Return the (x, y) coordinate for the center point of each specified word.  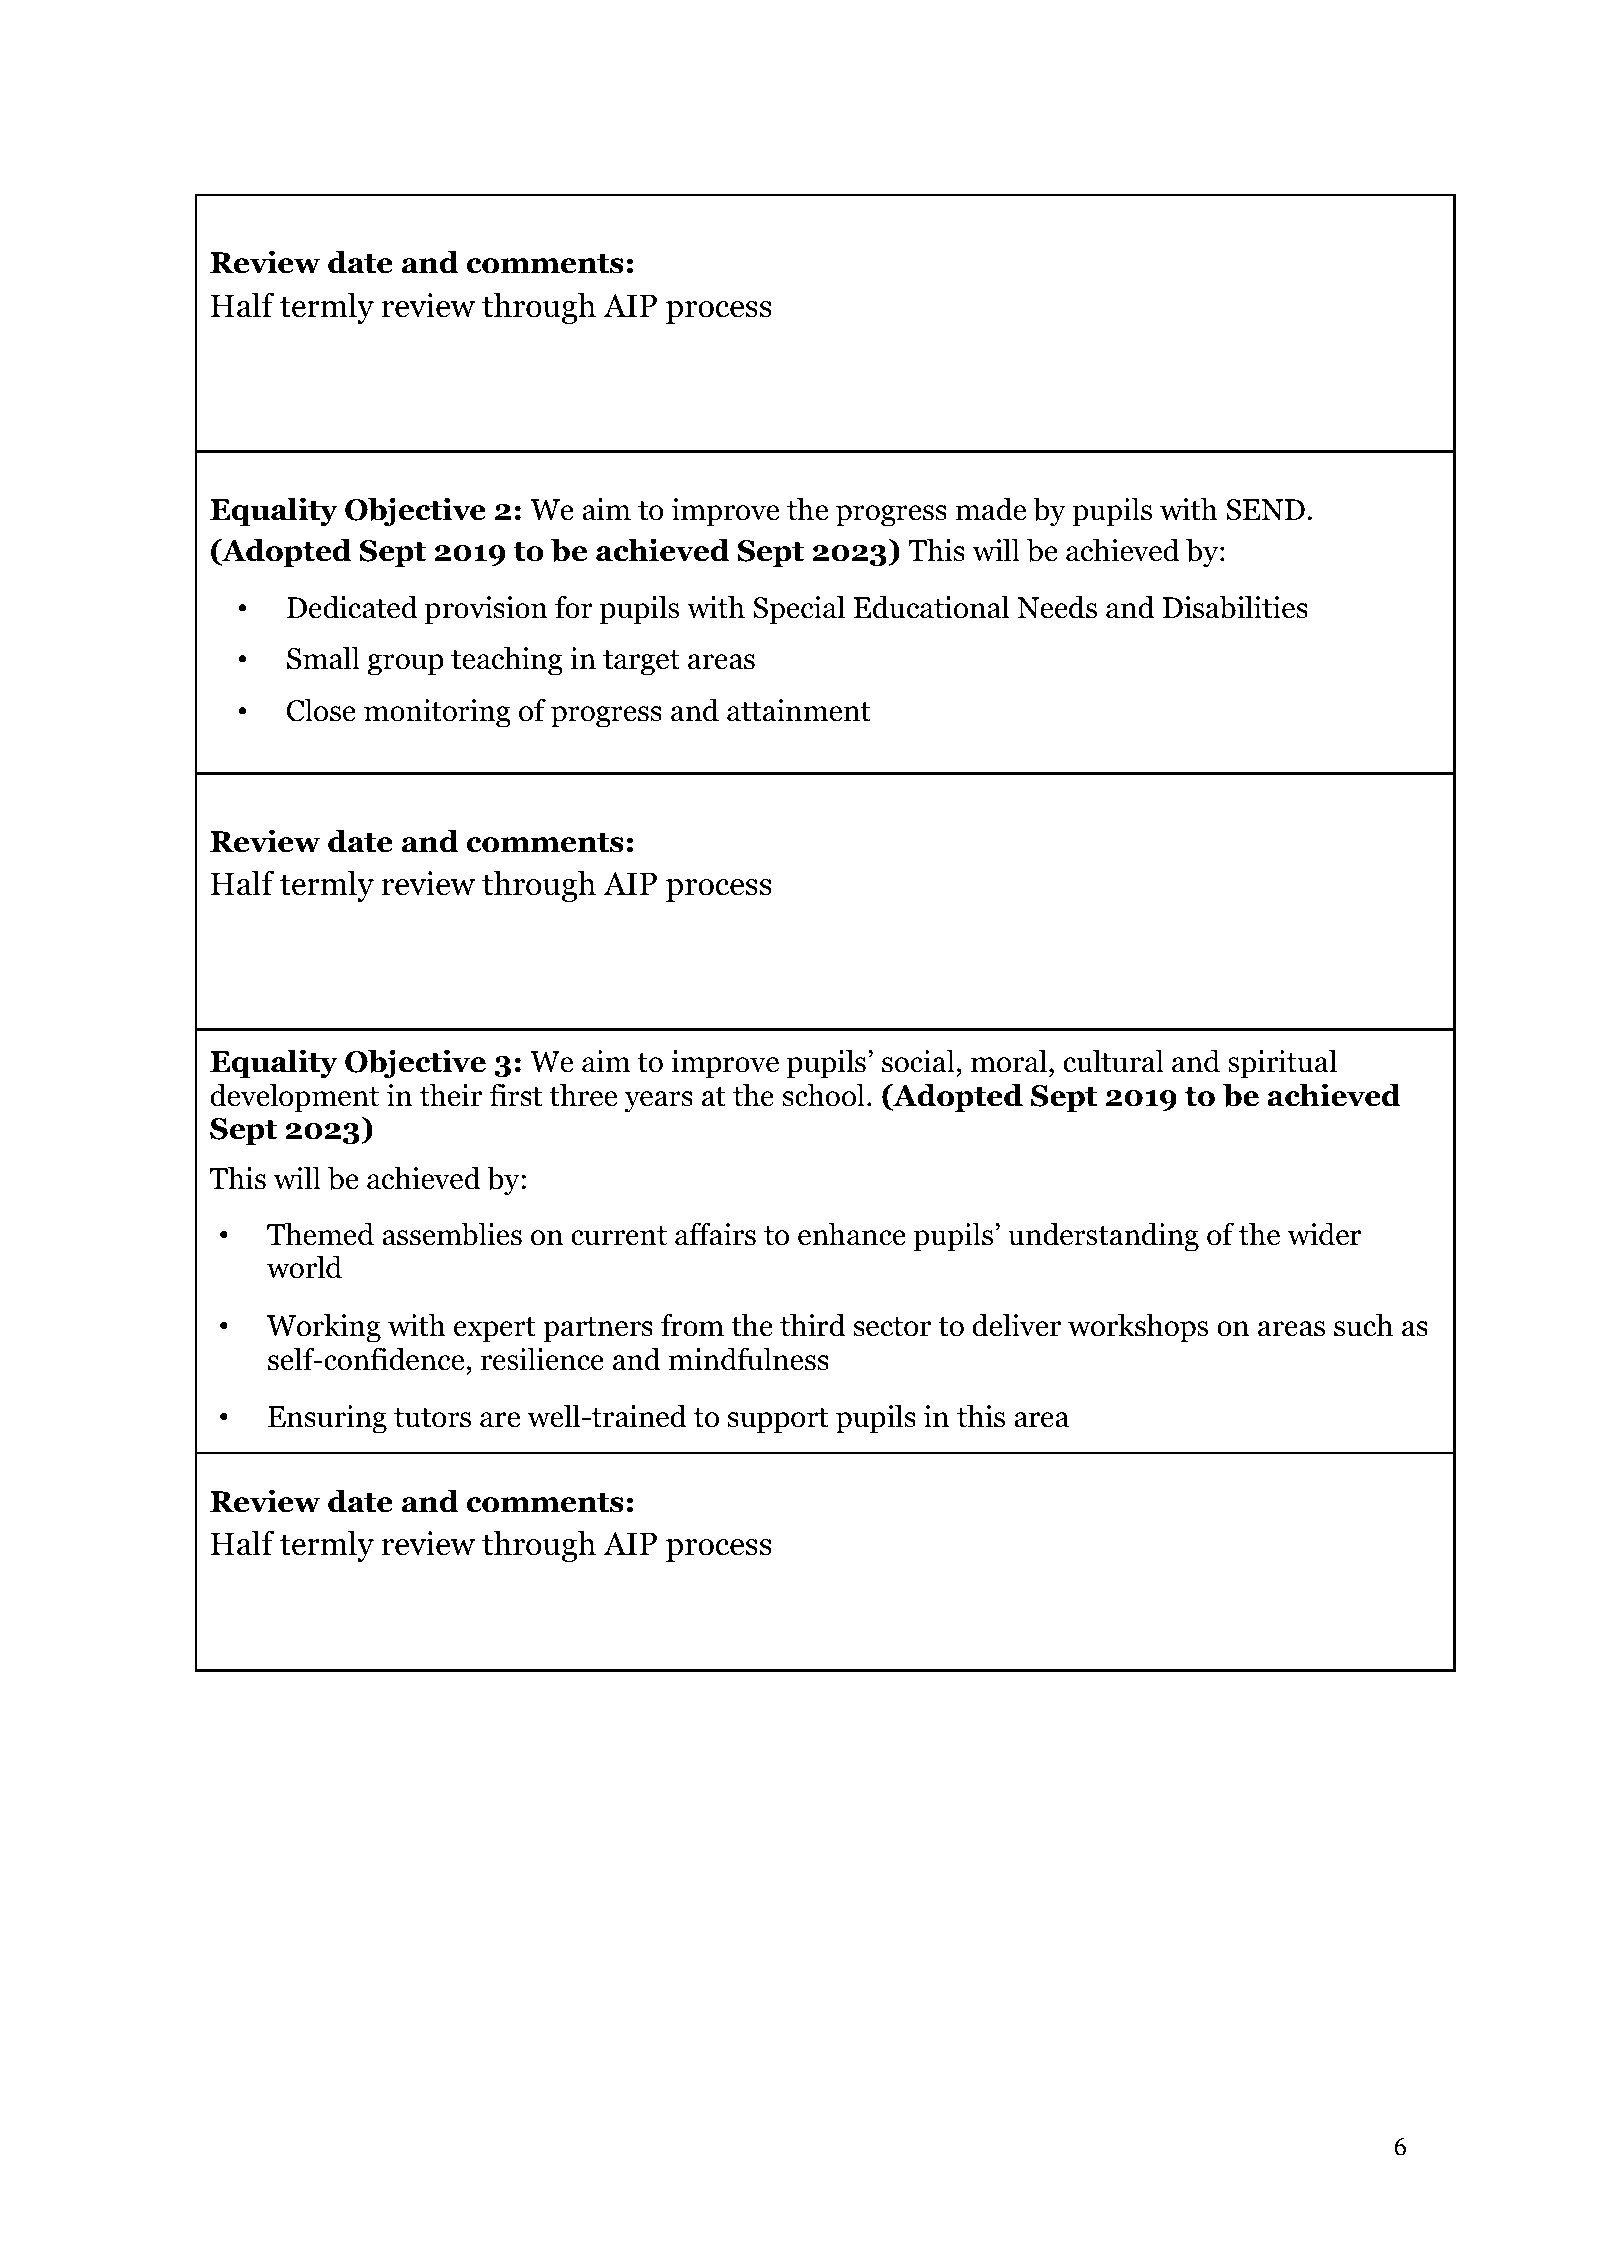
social (918, 1061)
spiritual (1282, 1064)
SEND (1265, 510)
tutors (432, 1418)
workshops (1138, 1328)
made (991, 509)
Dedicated (352, 607)
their (451, 1095)
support (778, 1421)
